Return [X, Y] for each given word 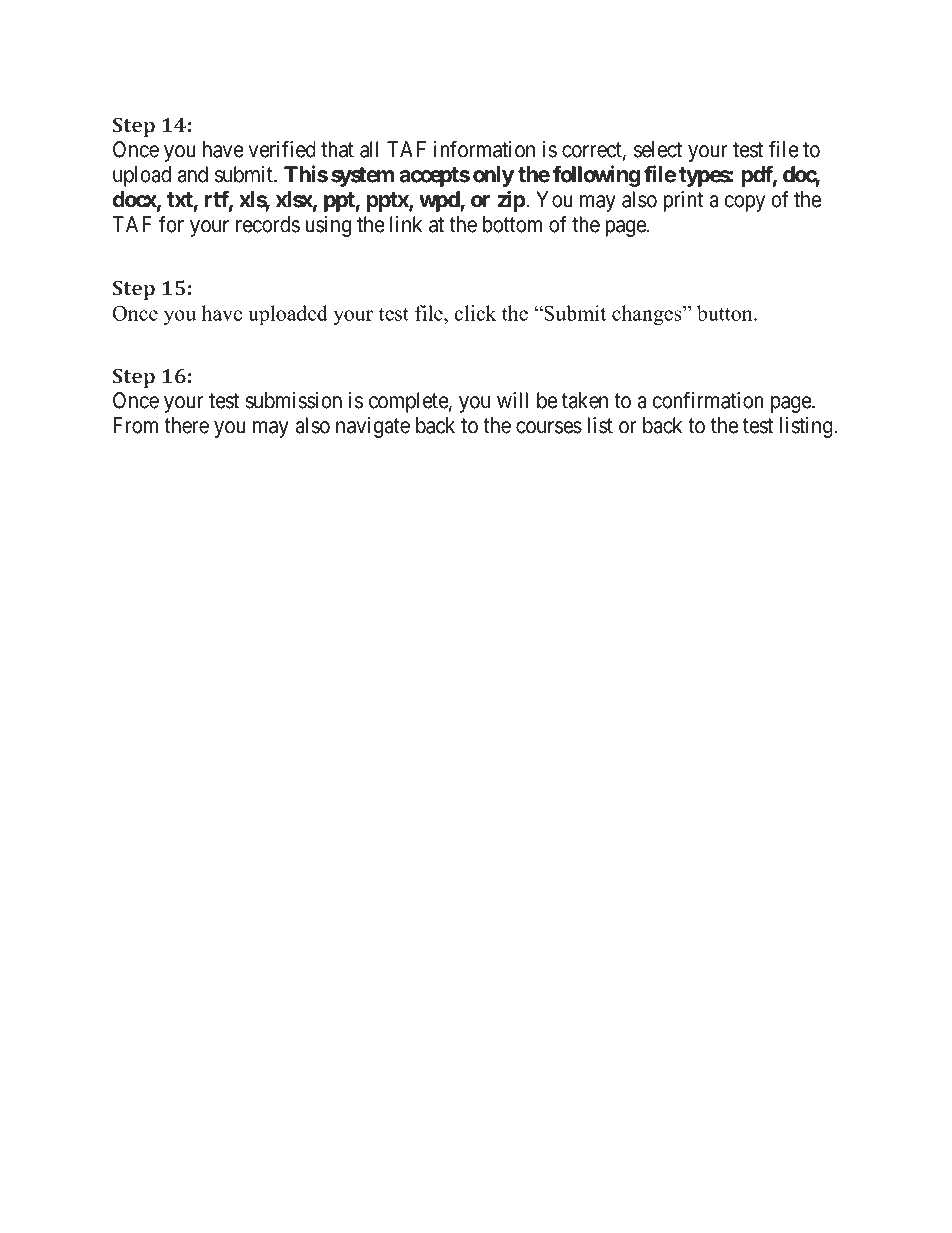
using [328, 226]
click [475, 313]
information [484, 149]
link [406, 224]
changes [648, 315]
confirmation [708, 400]
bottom [512, 224]
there [186, 425]
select [658, 149]
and [193, 174]
